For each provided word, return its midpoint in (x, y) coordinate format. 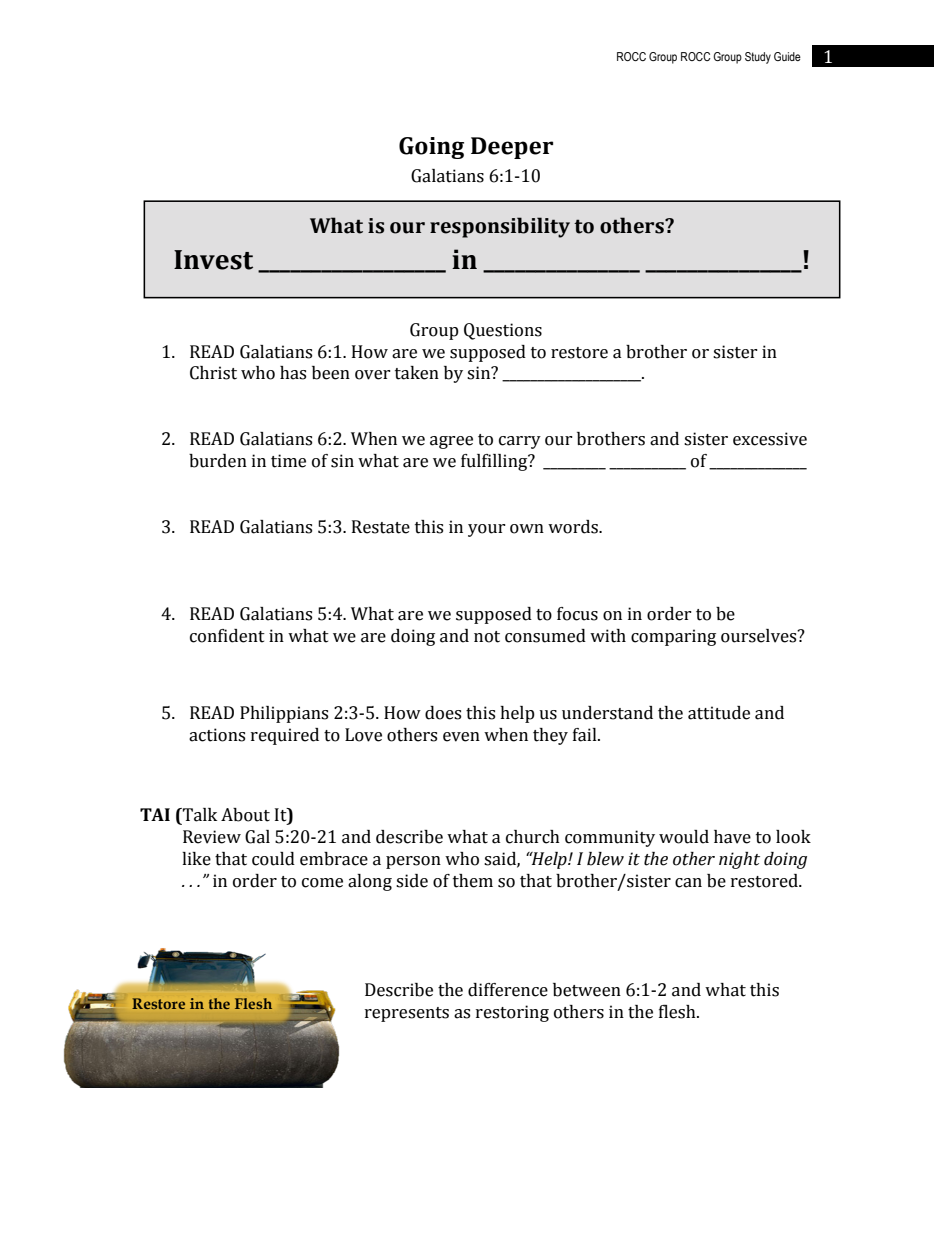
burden (218, 461)
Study (758, 58)
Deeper (512, 148)
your (487, 530)
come (322, 883)
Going (431, 148)
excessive (770, 439)
